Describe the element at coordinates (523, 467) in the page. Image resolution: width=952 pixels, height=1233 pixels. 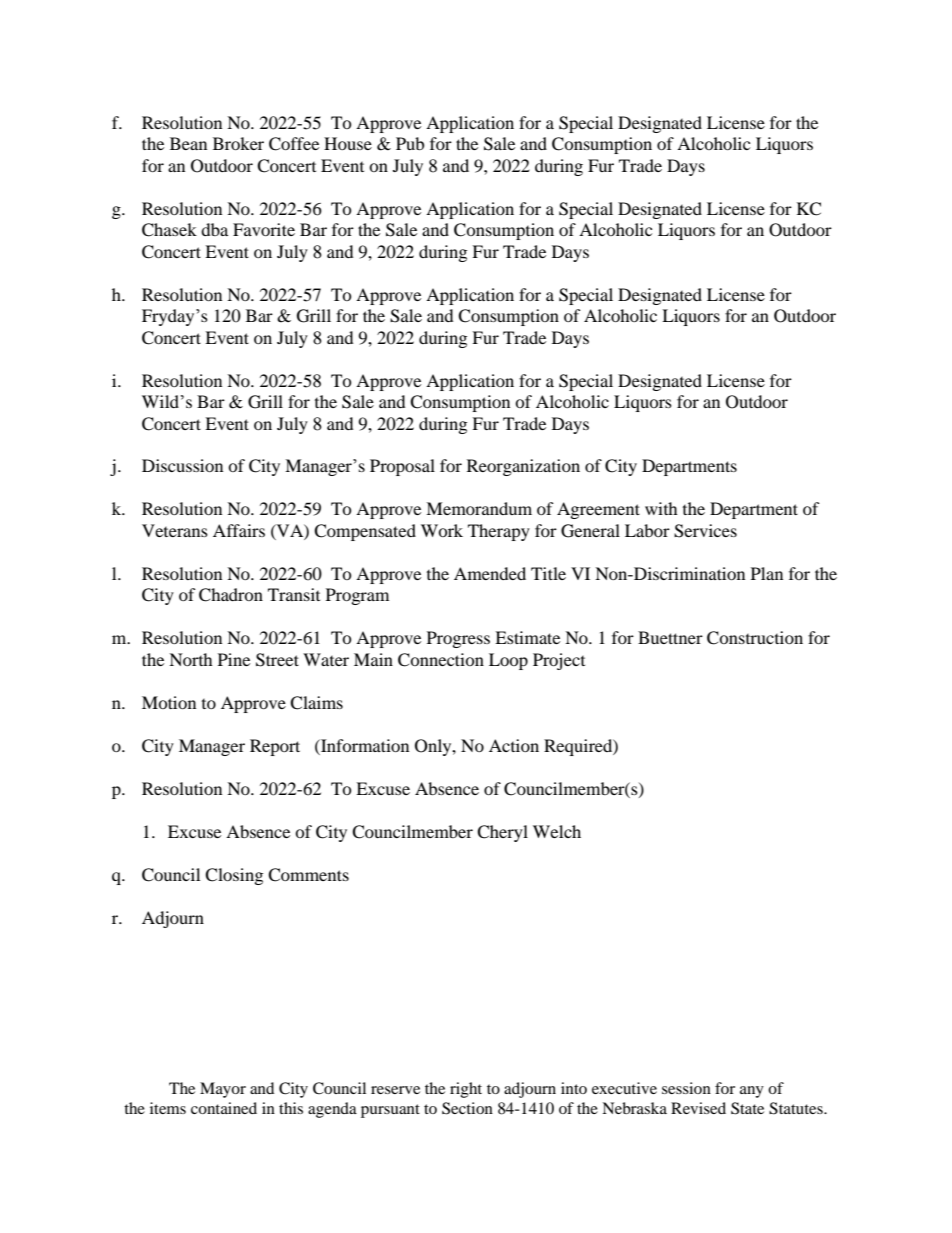
I see `Reorganization` at that location.
